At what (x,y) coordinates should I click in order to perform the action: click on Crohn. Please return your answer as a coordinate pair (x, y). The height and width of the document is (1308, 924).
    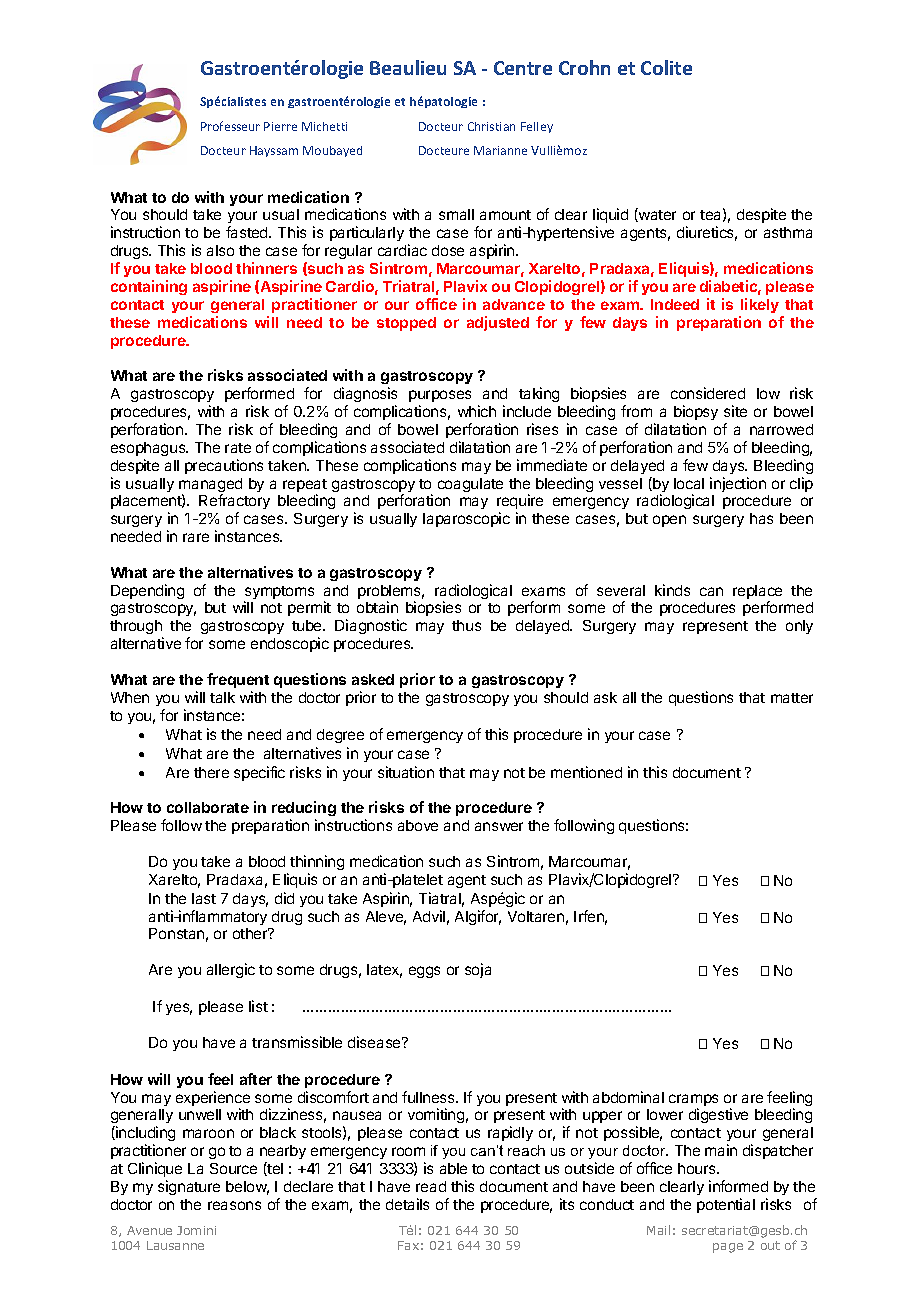
    Looking at the image, I should click on (584, 67).
